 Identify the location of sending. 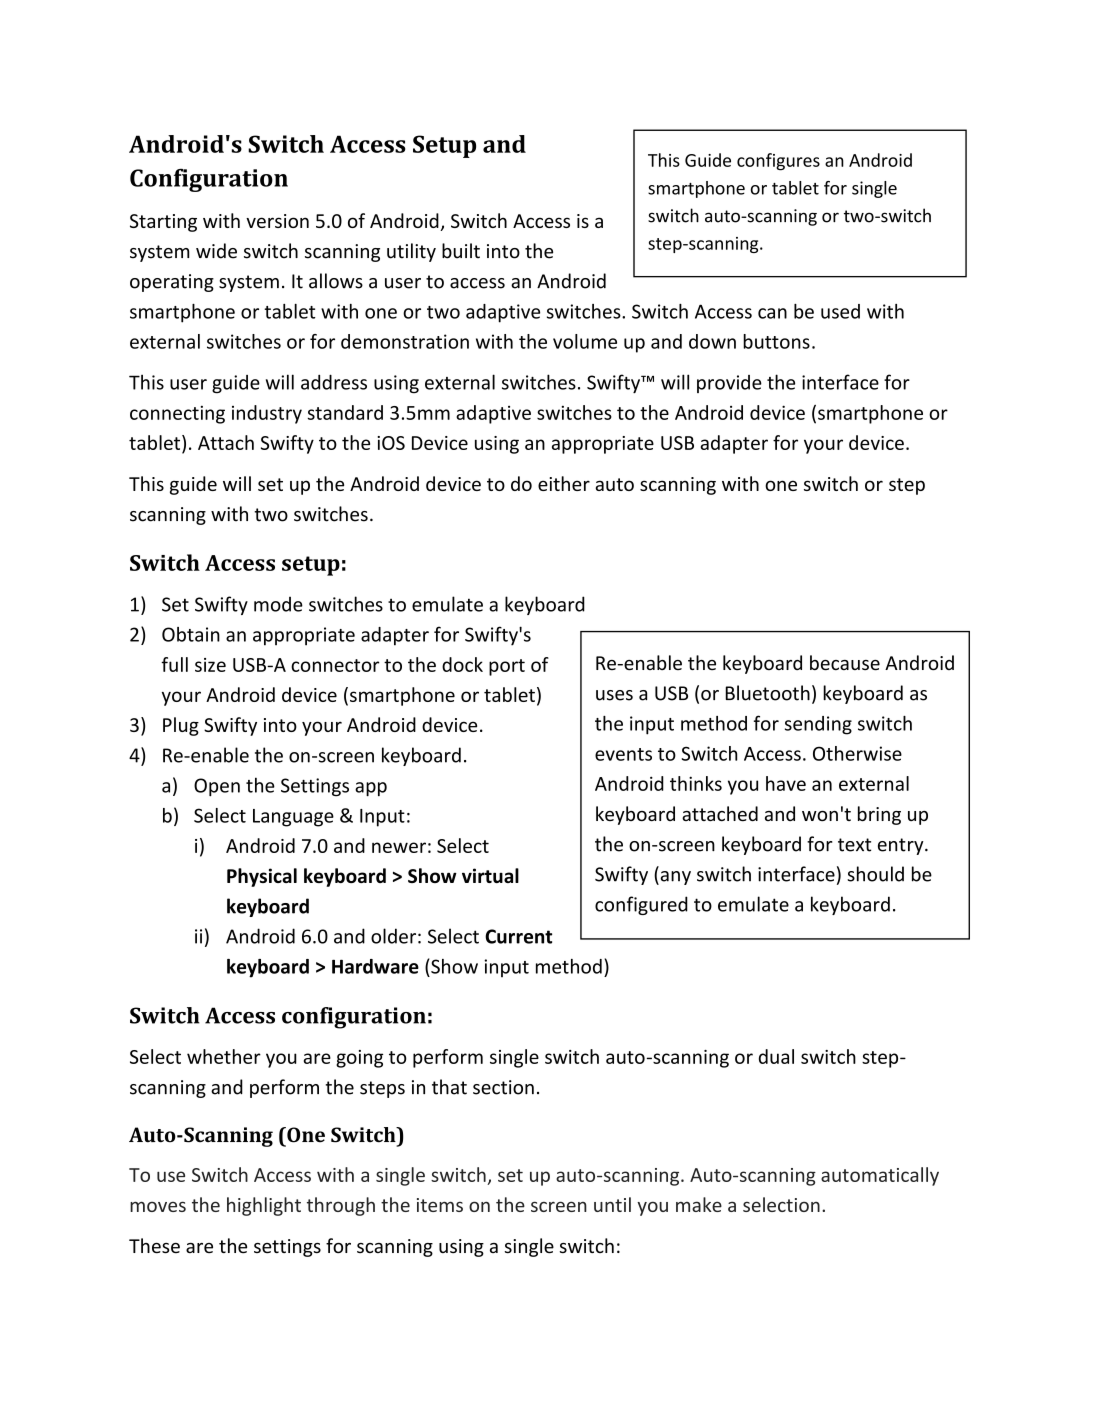
(818, 725).
